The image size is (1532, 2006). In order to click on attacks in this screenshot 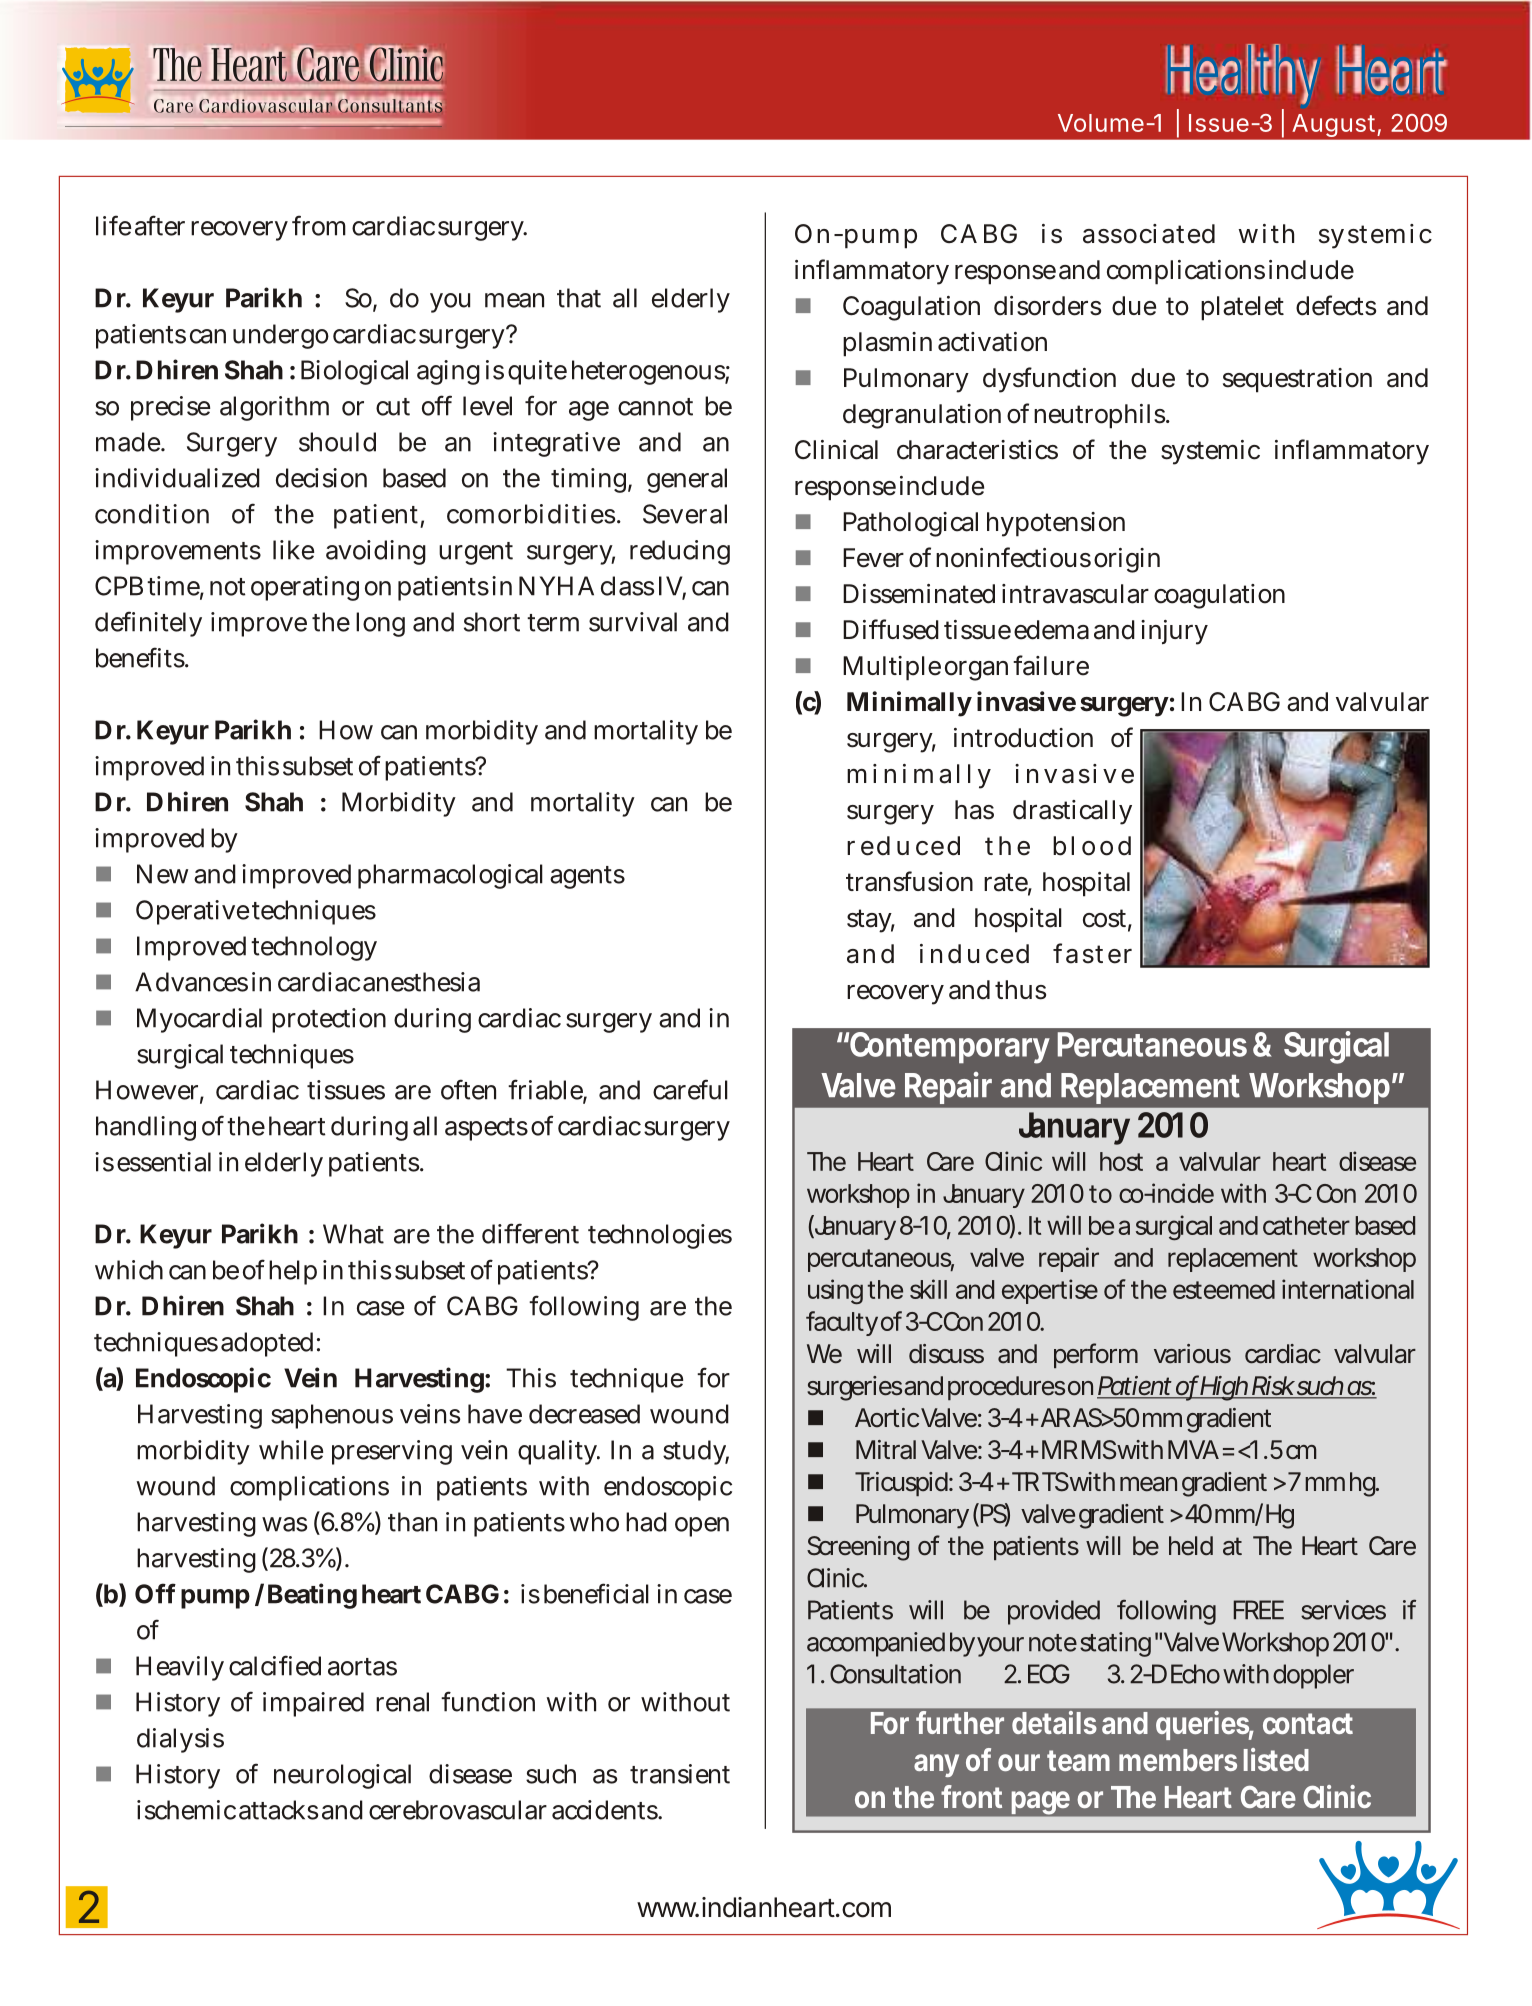, I will do `click(278, 1810)`.
